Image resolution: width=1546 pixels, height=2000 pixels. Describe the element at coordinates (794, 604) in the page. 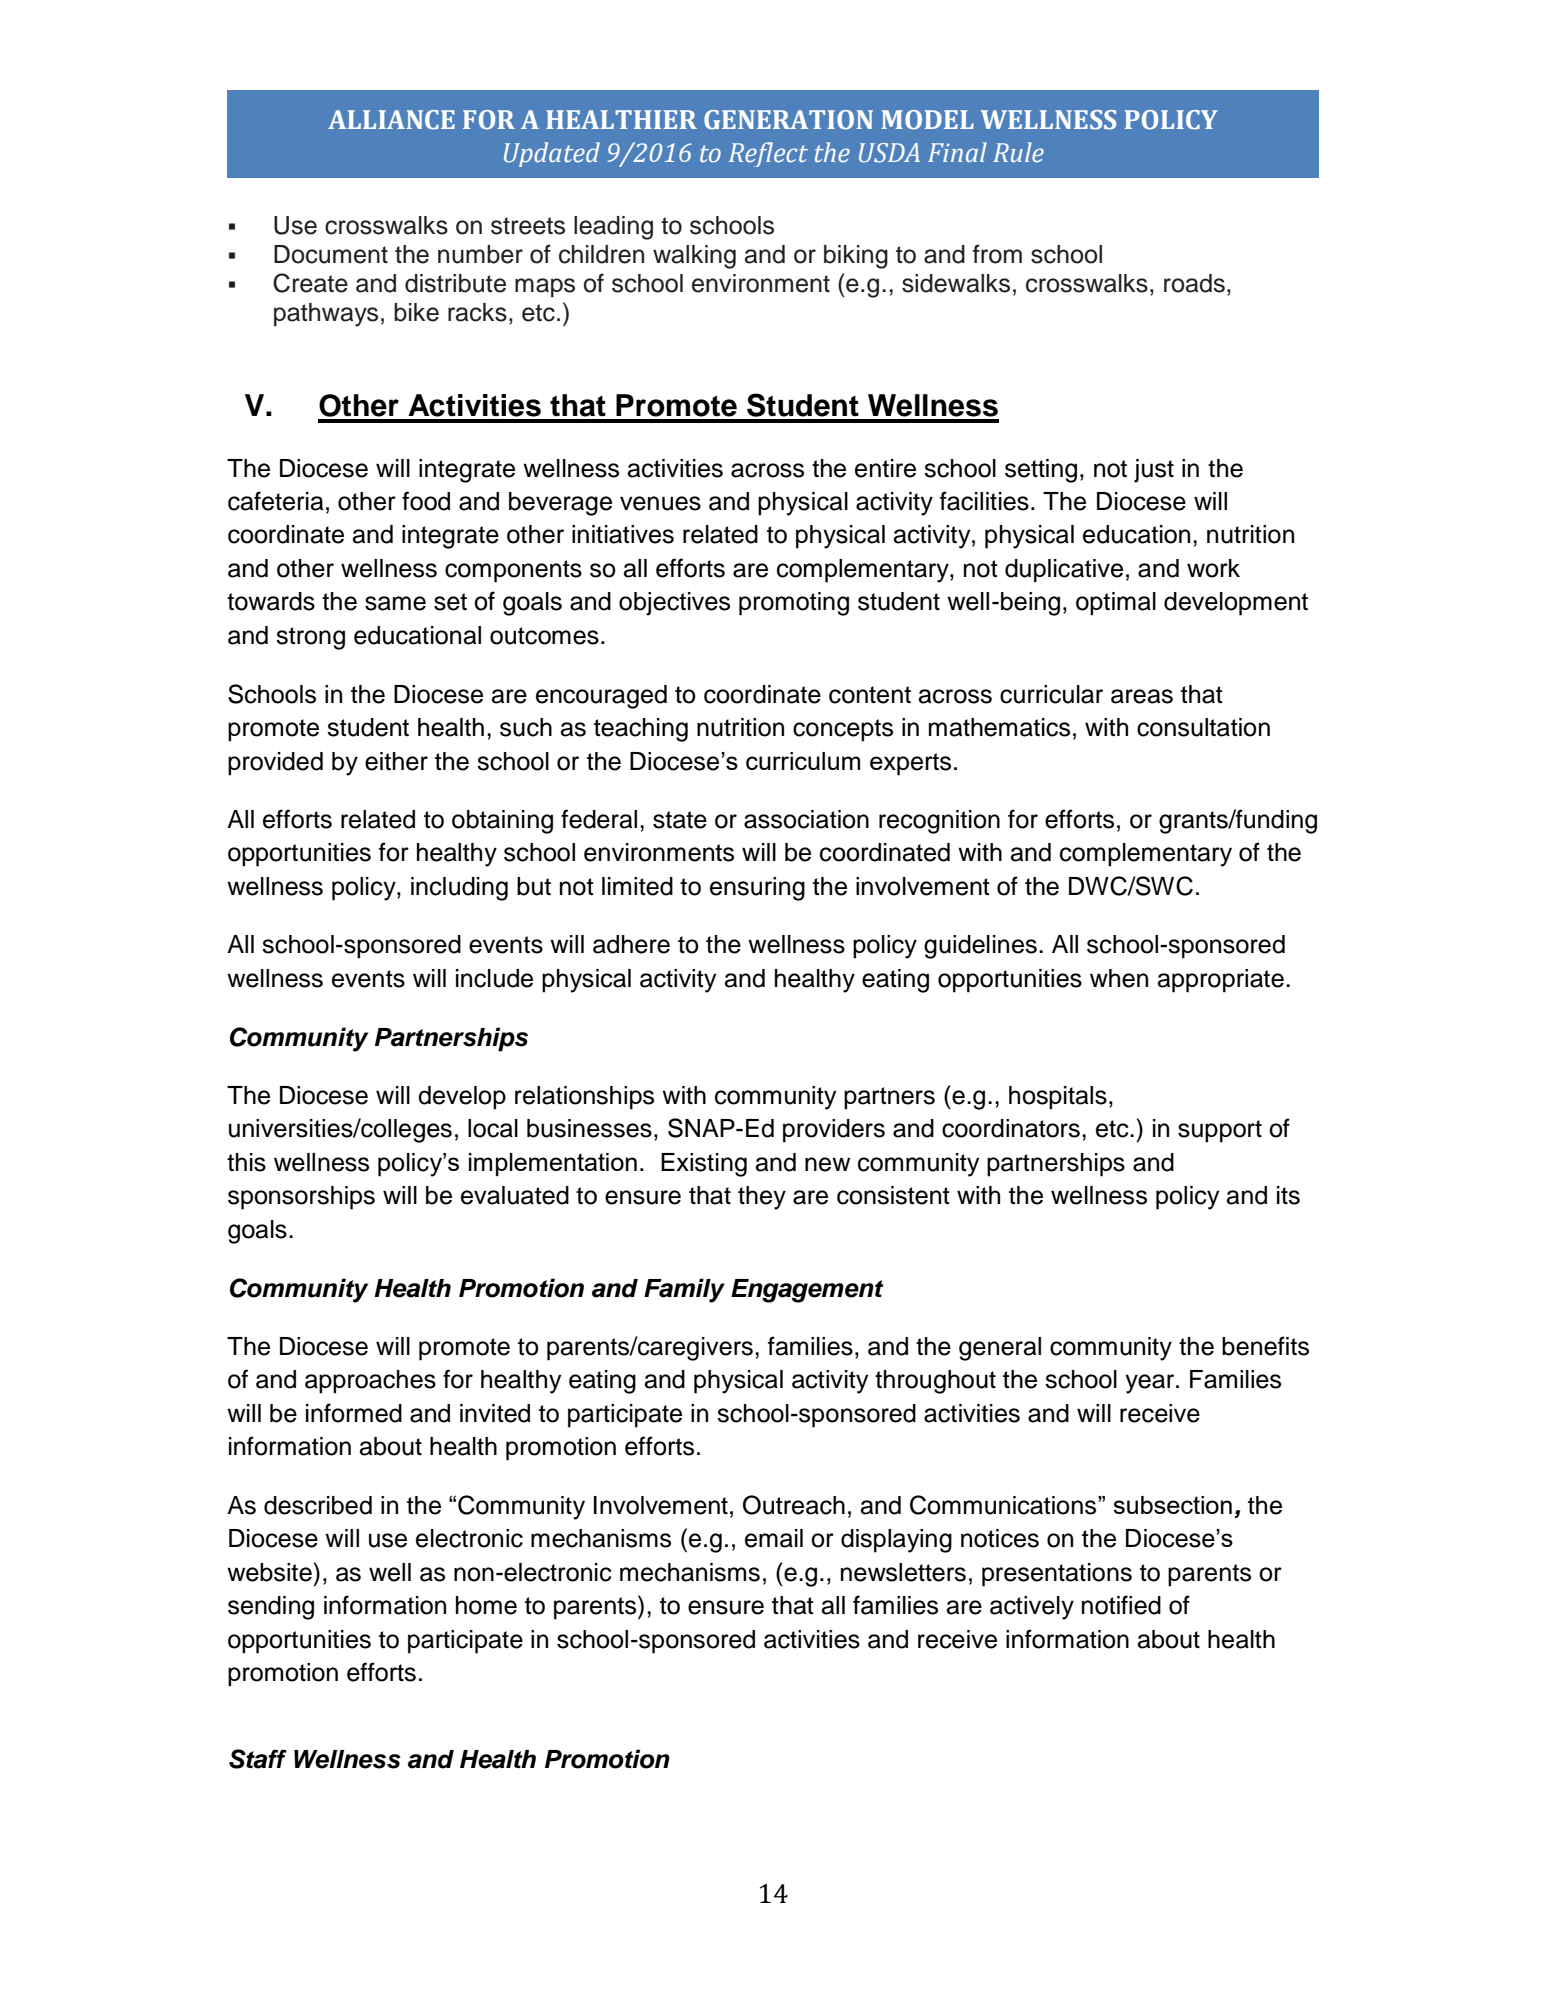

I see `promoting` at that location.
